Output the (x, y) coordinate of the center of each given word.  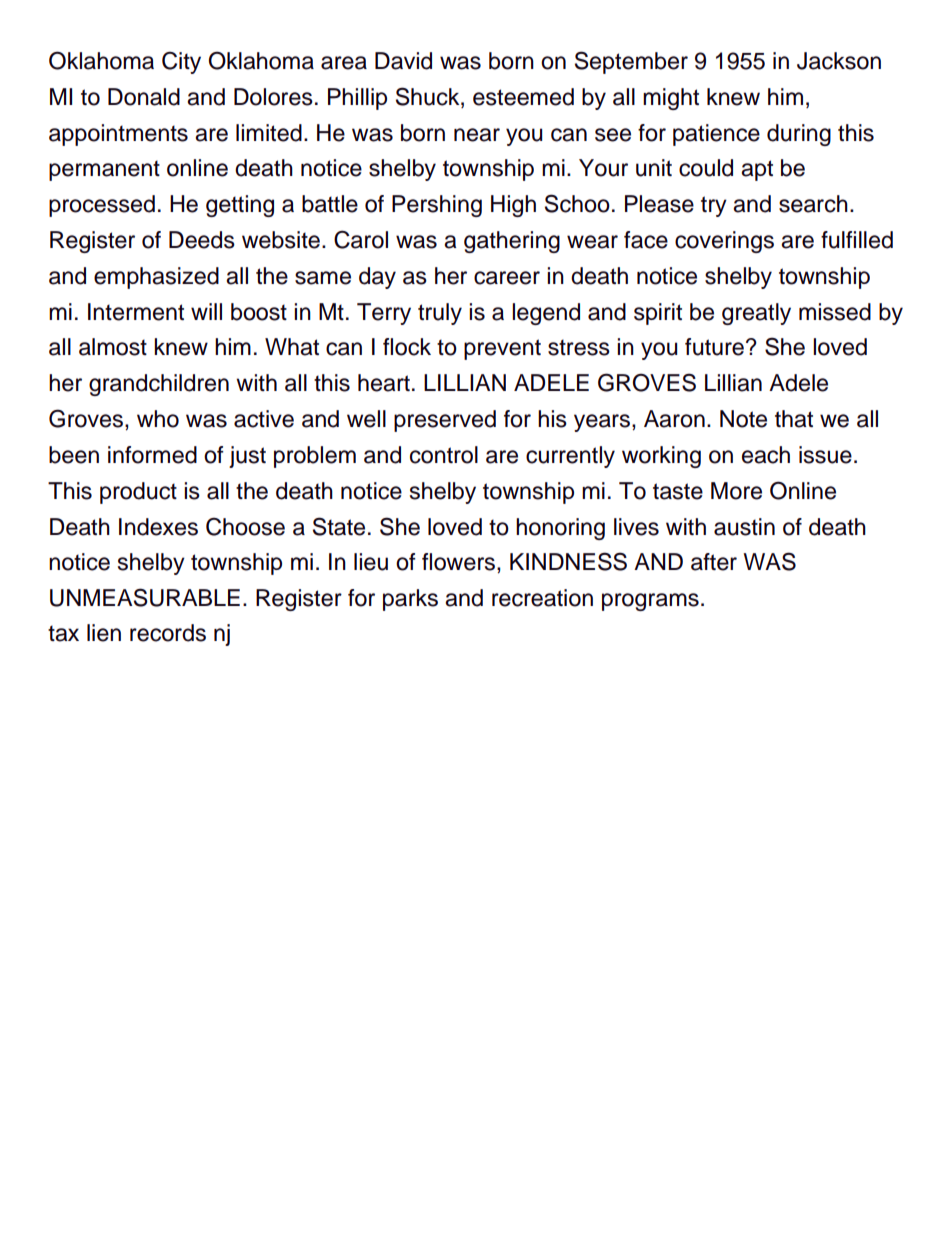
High (513, 206)
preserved (445, 421)
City (181, 63)
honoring (560, 529)
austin (744, 527)
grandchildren (159, 385)
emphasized (156, 278)
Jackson (839, 61)
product (138, 493)
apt (757, 170)
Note (743, 419)
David (403, 61)
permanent (104, 170)
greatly (756, 314)
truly (440, 314)
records (168, 633)
